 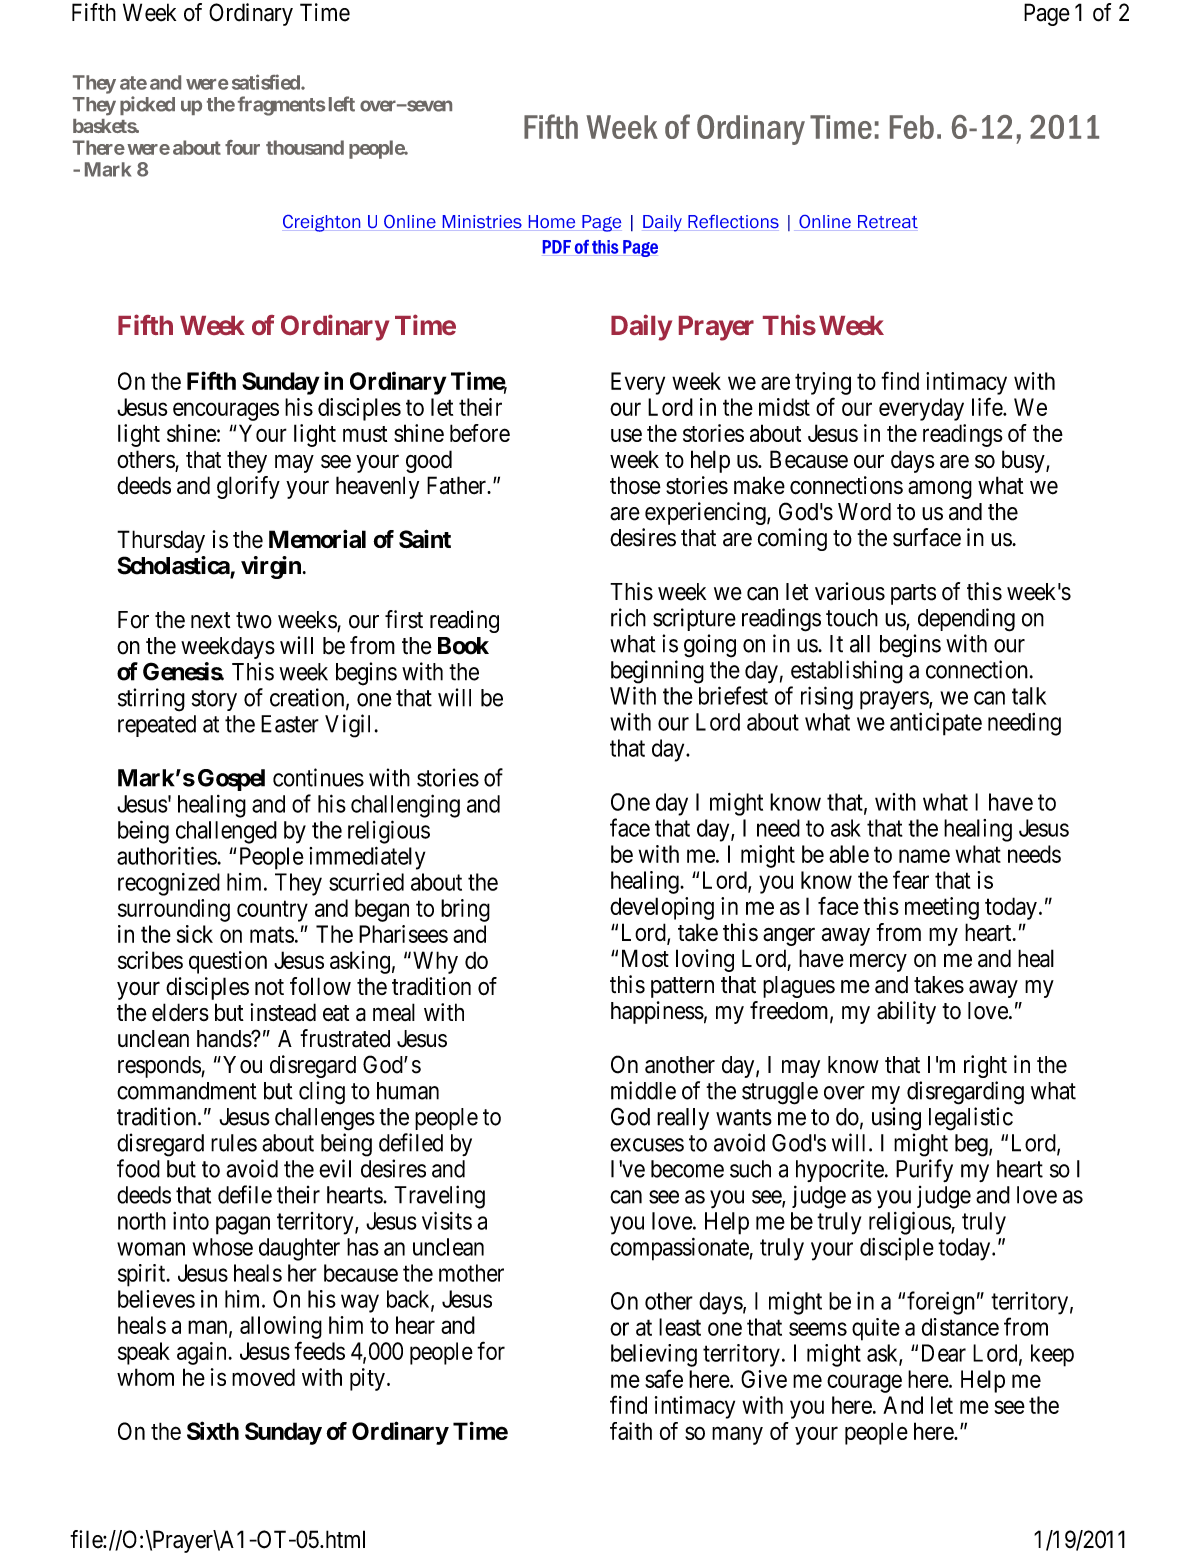 I want to click on right, so click(x=985, y=1066).
